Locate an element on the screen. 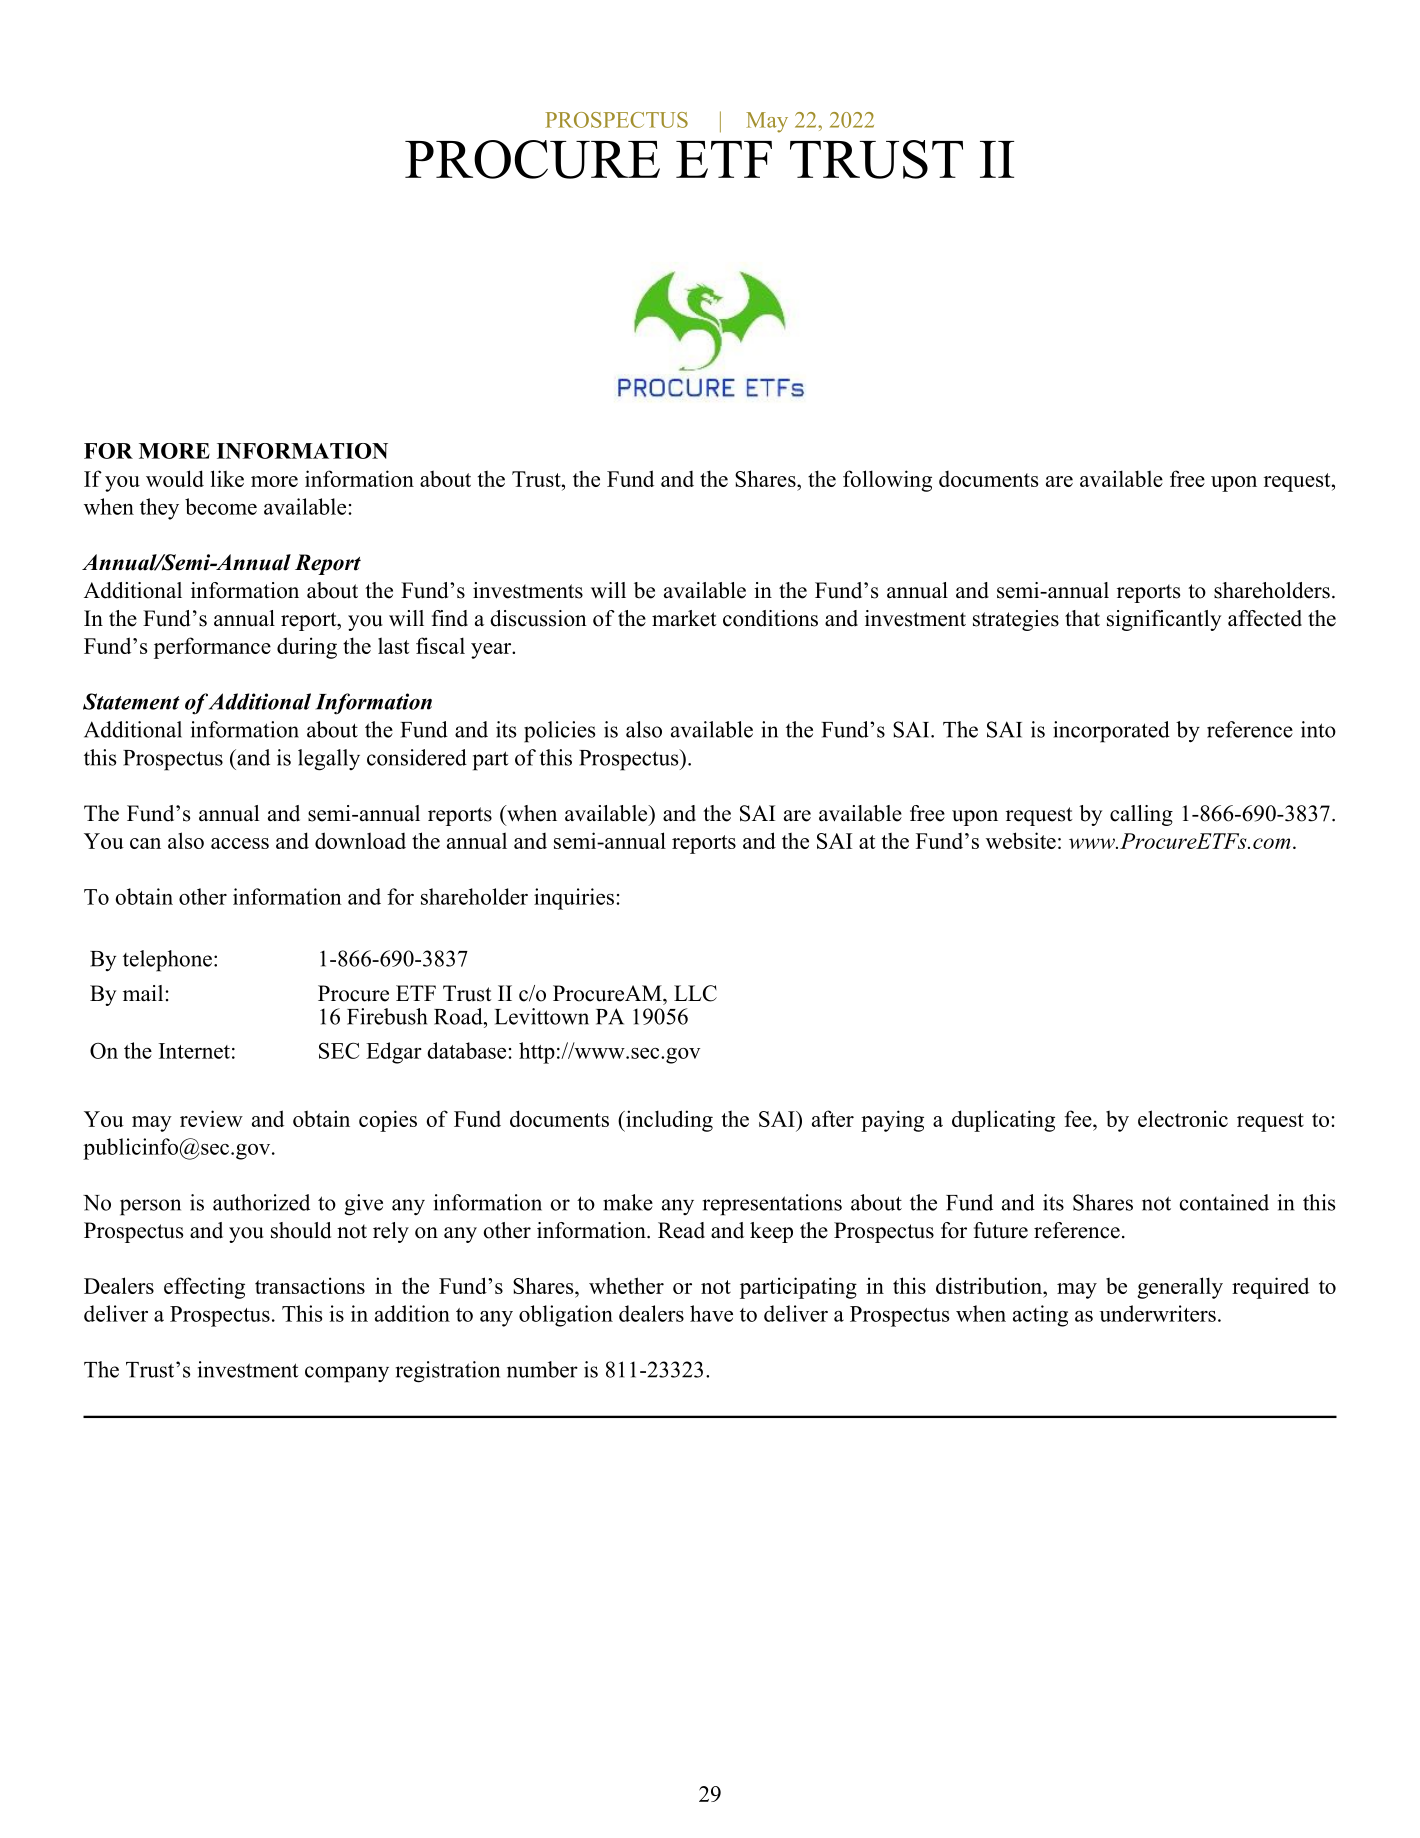 The image size is (1420, 1838). including is located at coordinates (668, 1121).
